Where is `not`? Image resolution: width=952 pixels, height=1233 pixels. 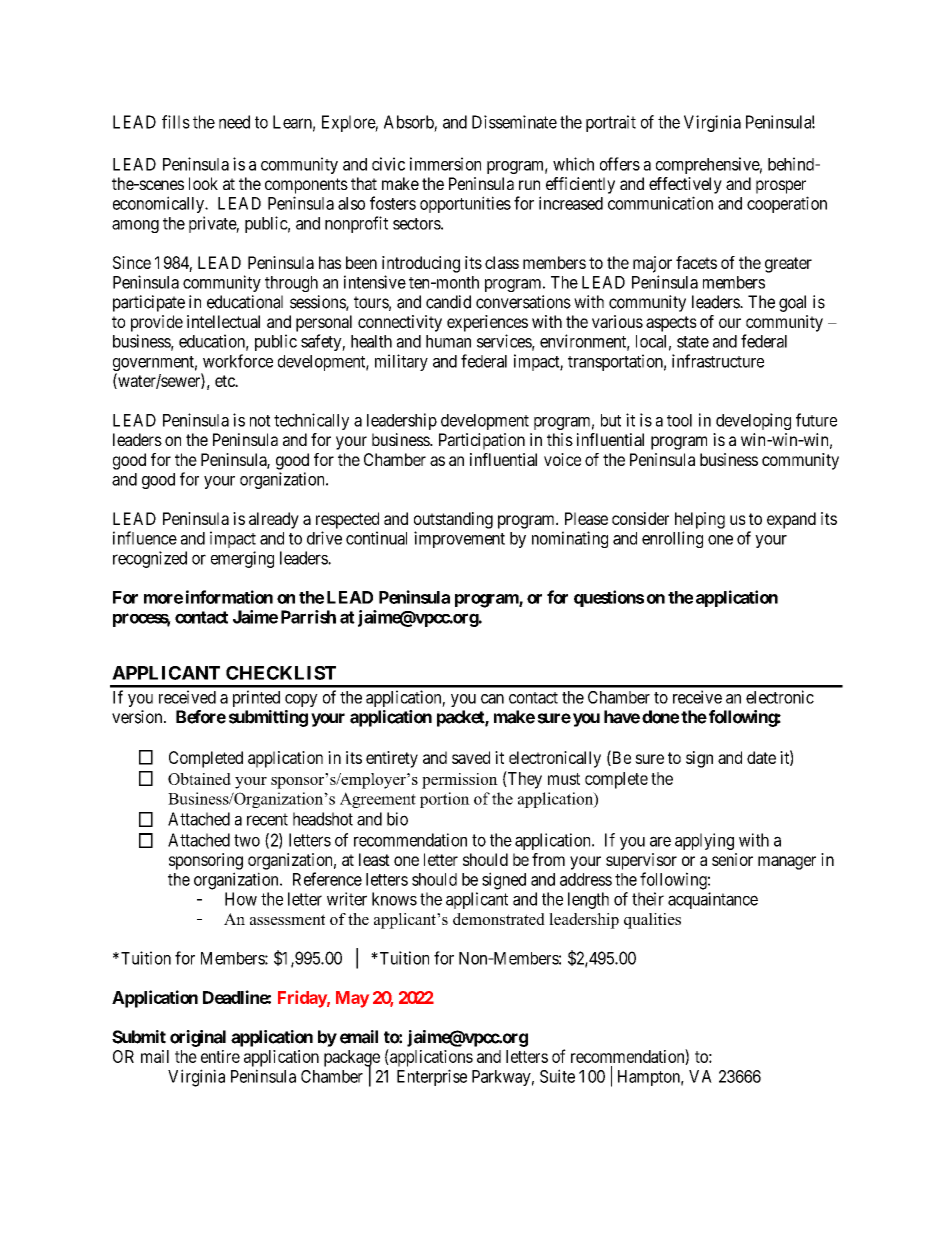
not is located at coordinates (260, 421).
